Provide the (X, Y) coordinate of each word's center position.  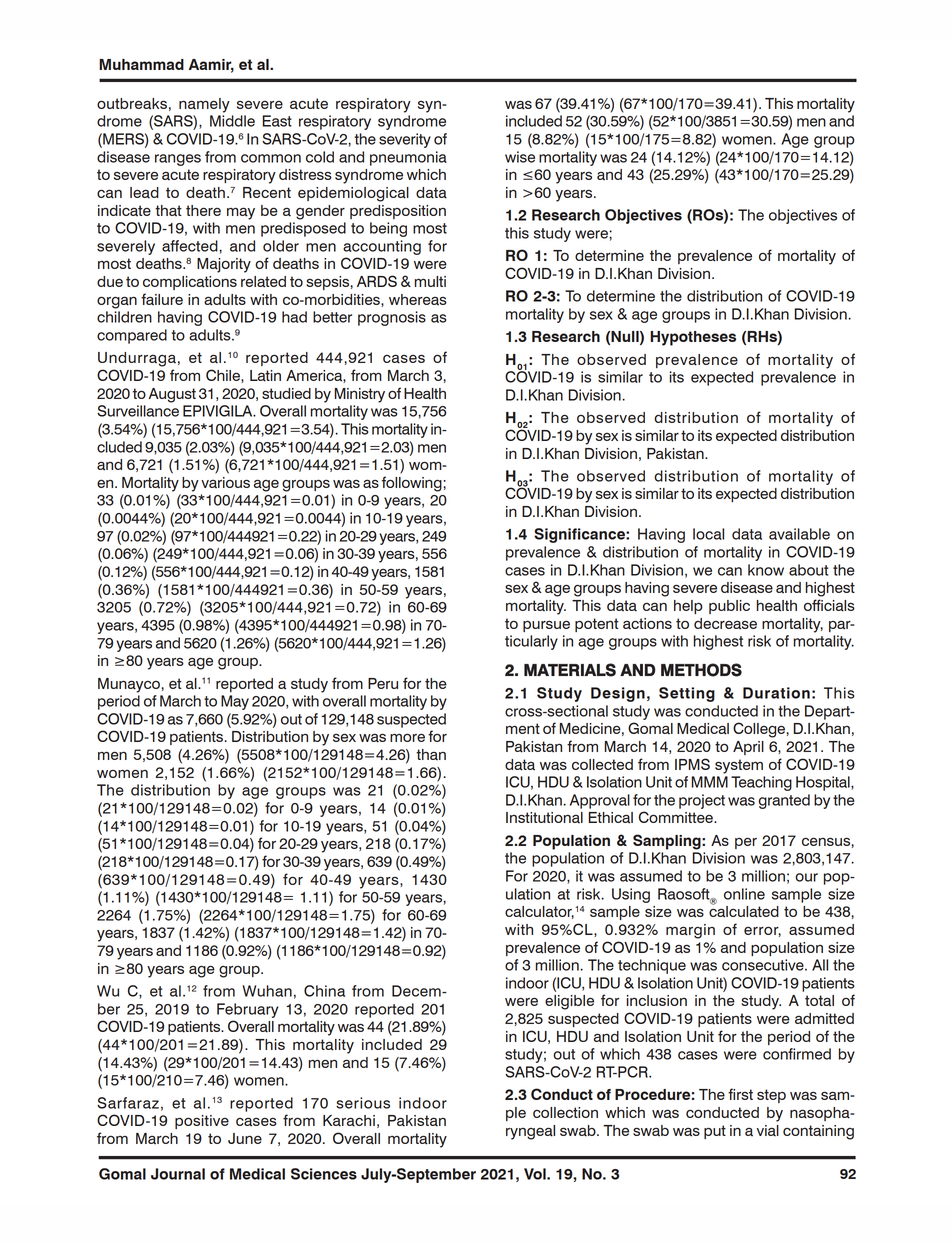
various (225, 483)
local (708, 534)
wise (520, 157)
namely (204, 105)
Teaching (761, 783)
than (431, 754)
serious (363, 1103)
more (407, 737)
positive (202, 1122)
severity (405, 140)
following (412, 484)
